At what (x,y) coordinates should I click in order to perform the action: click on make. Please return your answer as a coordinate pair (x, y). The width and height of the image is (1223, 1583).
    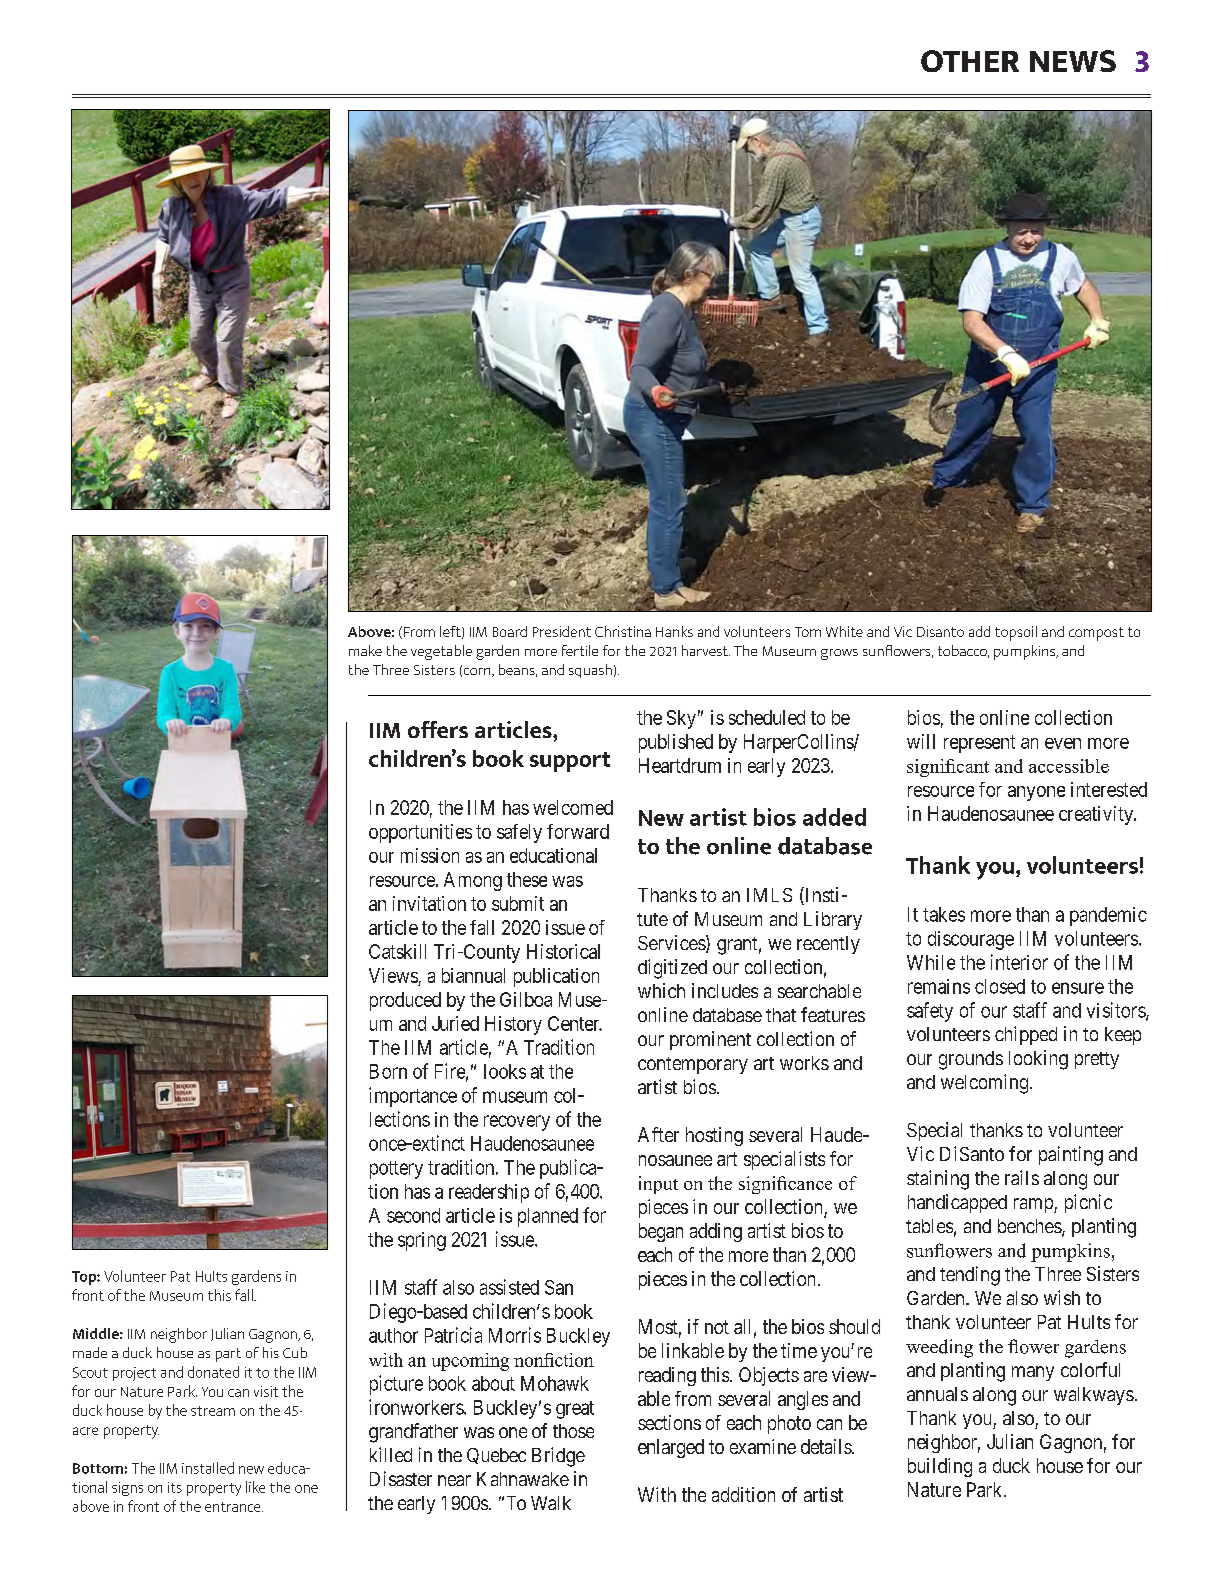
    Looking at the image, I should click on (365, 650).
